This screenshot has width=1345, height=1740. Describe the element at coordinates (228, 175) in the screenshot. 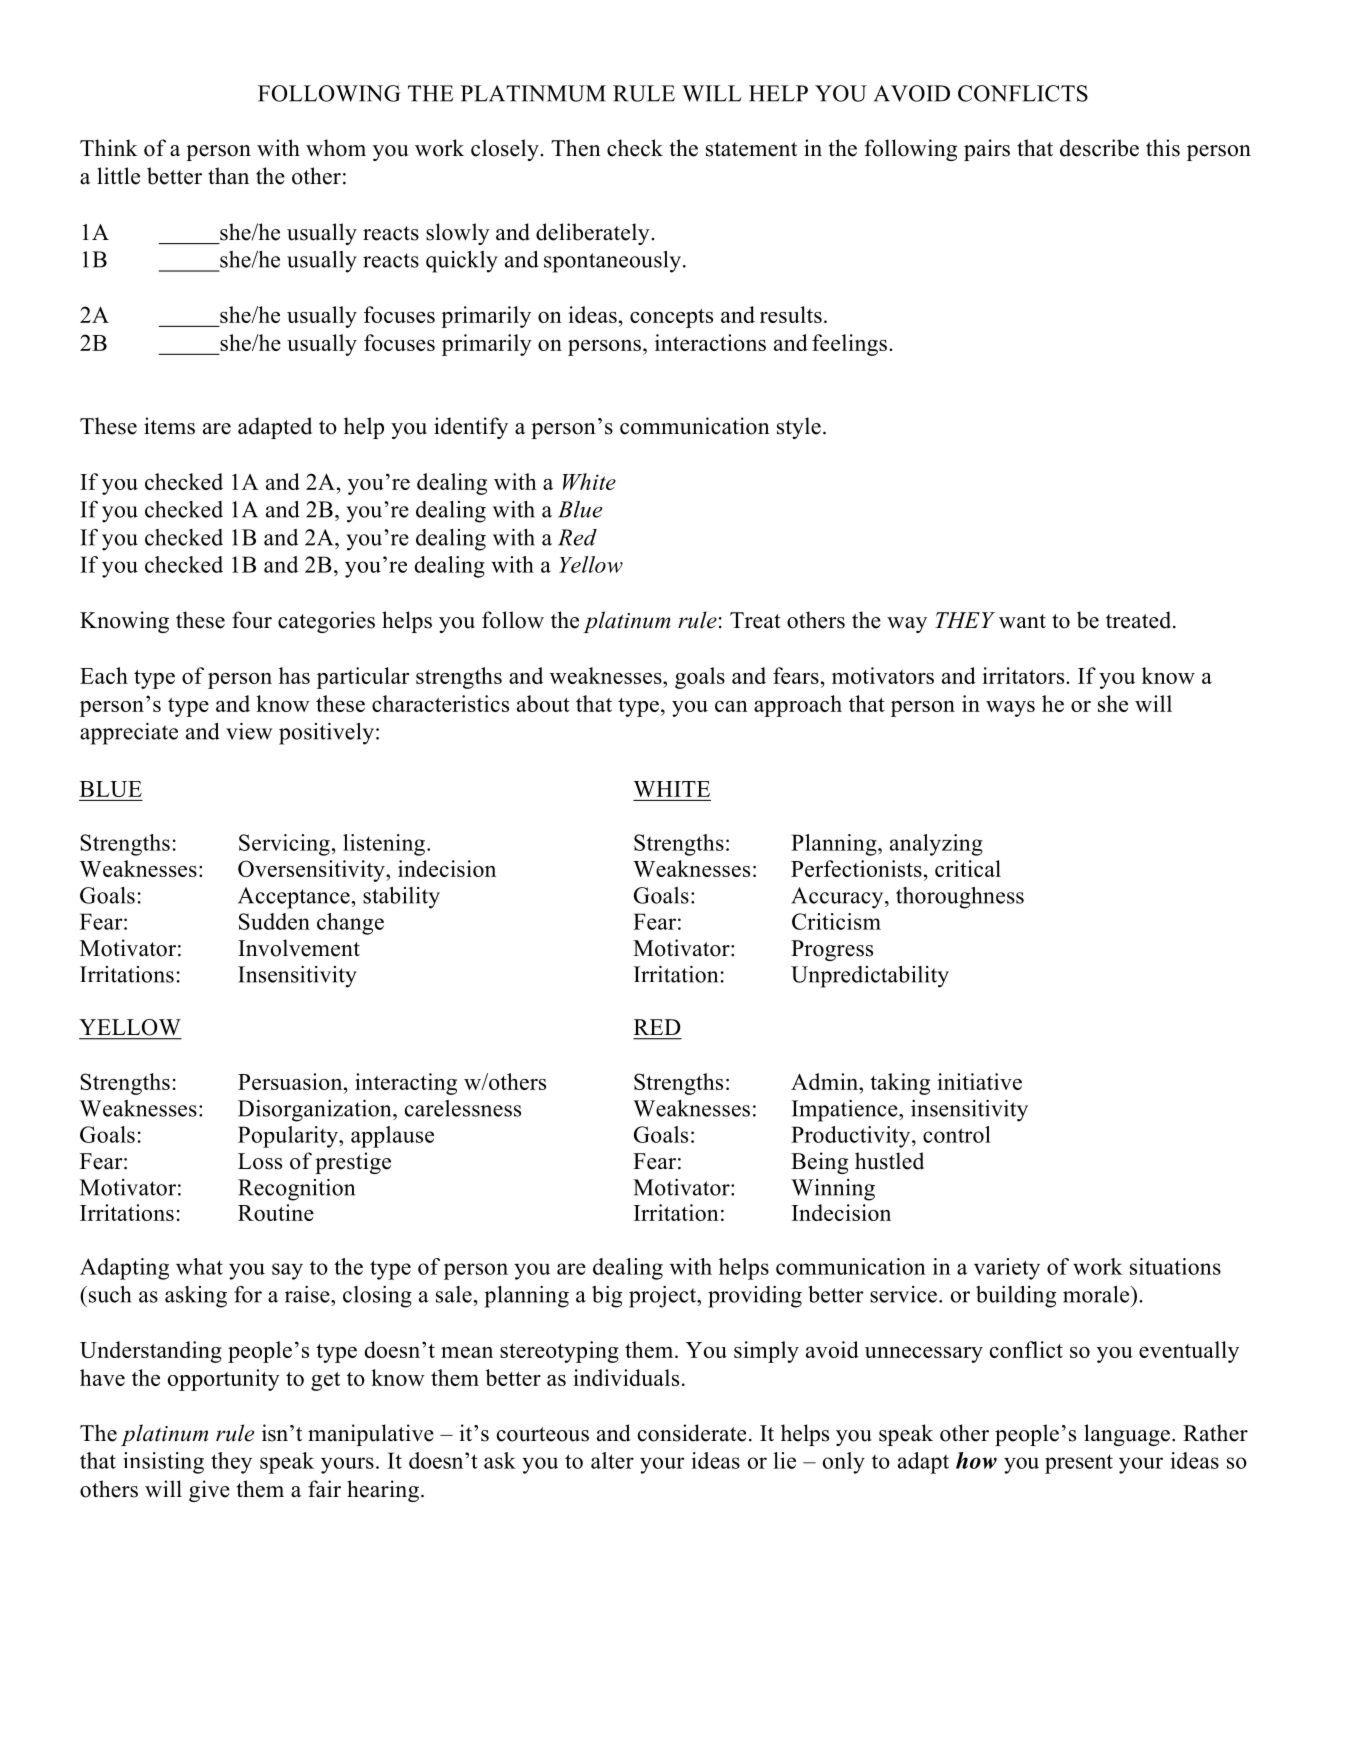

I see `than` at that location.
